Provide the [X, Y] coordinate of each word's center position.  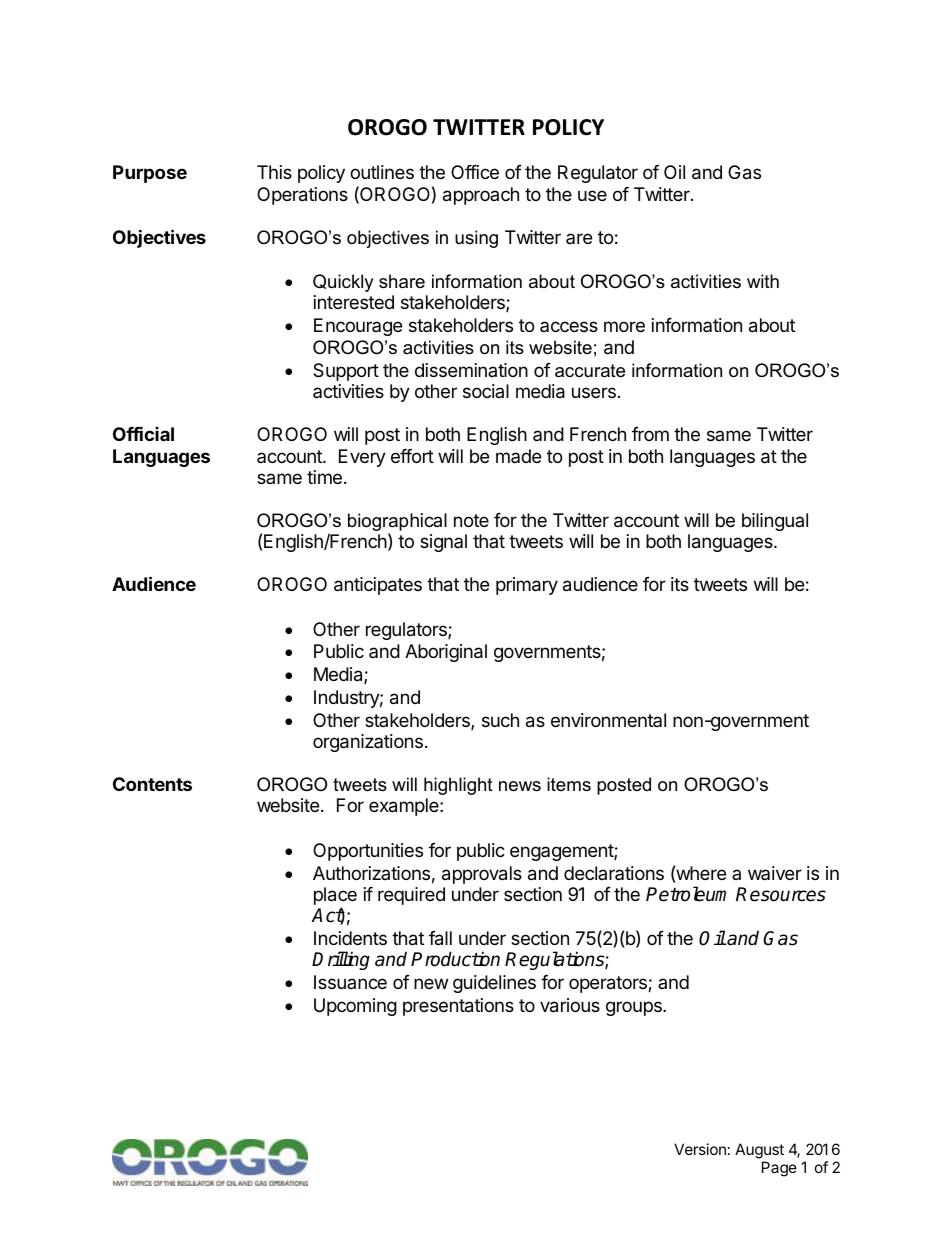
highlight [458, 786]
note [471, 520]
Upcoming [355, 1007]
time [324, 477]
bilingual [775, 522]
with [763, 281]
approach [481, 196]
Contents [152, 784]
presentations [458, 1007]
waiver [775, 873]
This [274, 172]
